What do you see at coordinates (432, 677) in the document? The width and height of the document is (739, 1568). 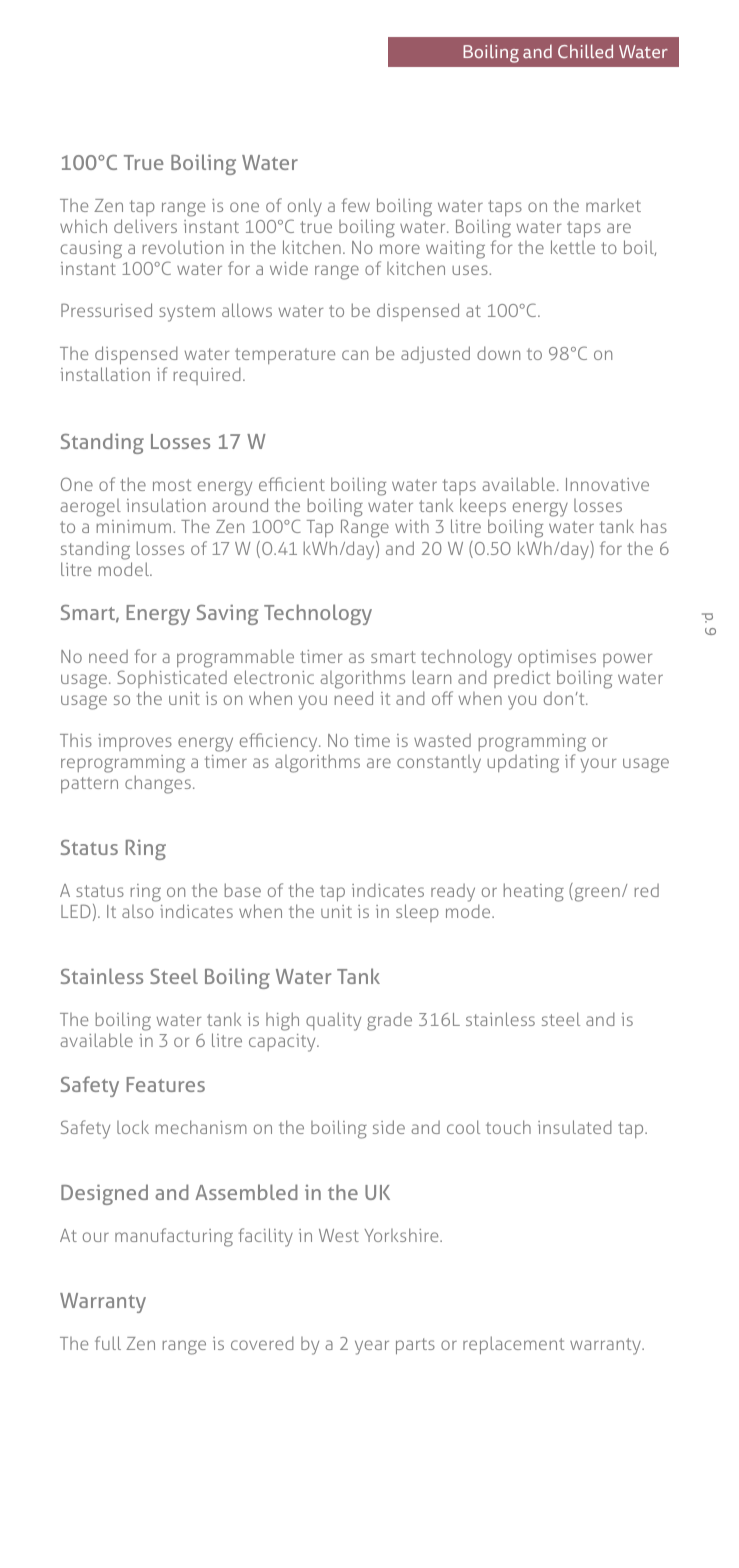 I see `learn` at bounding box center [432, 677].
